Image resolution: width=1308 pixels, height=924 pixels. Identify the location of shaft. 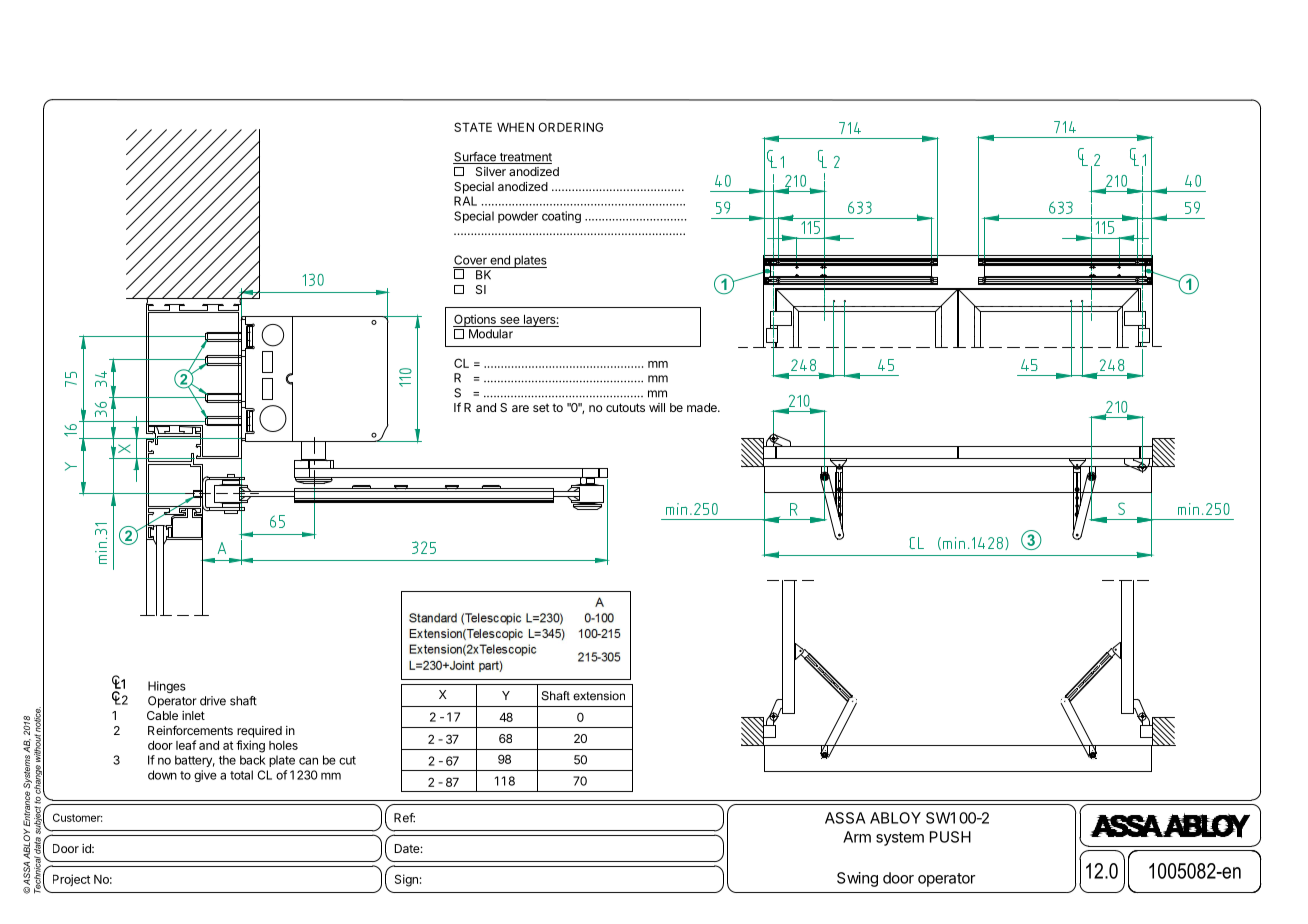
(243, 701).
